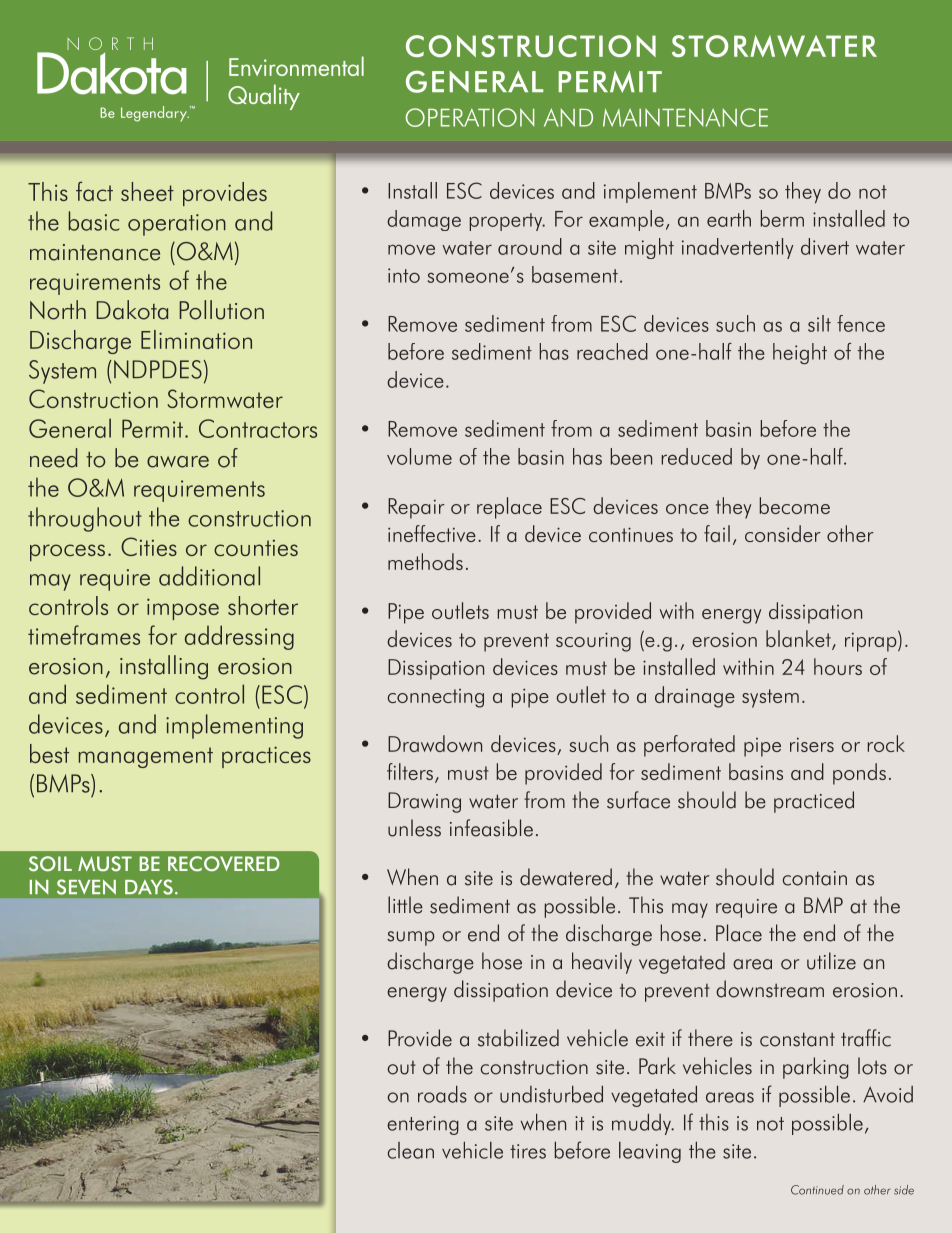 The height and width of the document is (1233, 952). What do you see at coordinates (528, 1151) in the document?
I see `tires` at bounding box center [528, 1151].
